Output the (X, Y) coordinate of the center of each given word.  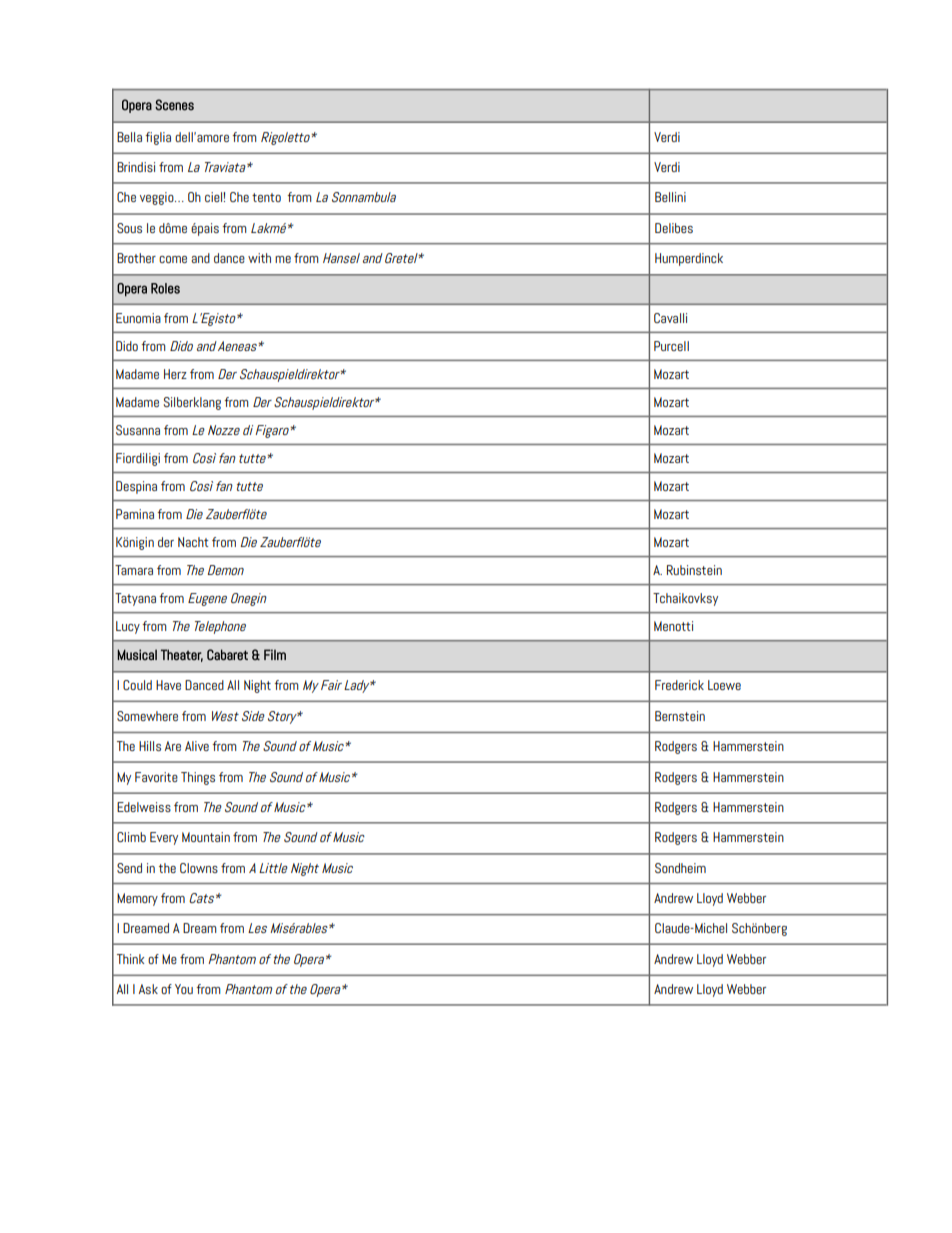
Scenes (174, 105)
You (184, 989)
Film (275, 654)
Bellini (670, 197)
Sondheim (680, 868)
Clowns (199, 868)
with (259, 258)
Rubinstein (694, 570)
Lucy (128, 627)
